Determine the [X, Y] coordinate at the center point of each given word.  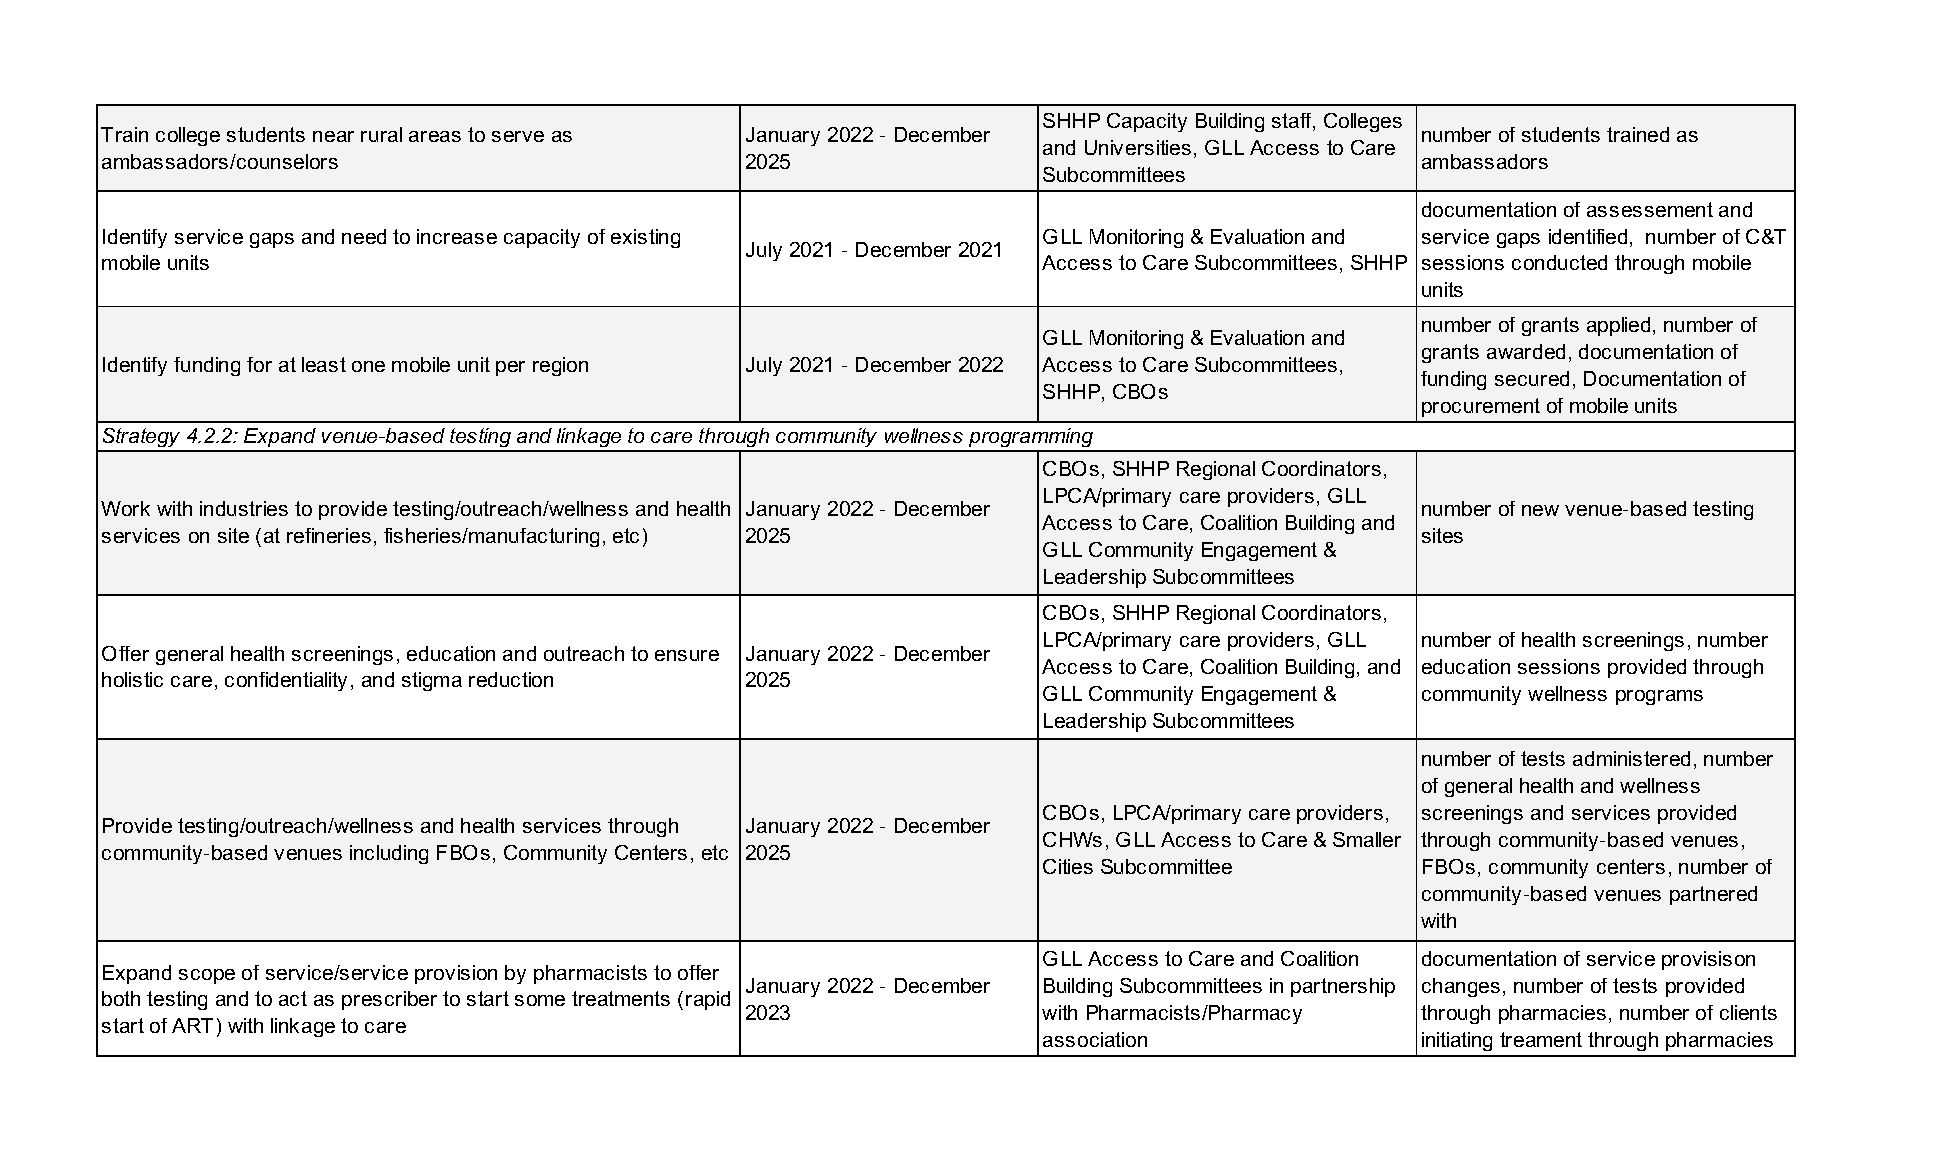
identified [1588, 236]
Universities [1138, 147]
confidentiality [286, 681]
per [510, 368]
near [333, 136]
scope [207, 976]
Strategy [142, 439]
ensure [687, 655]
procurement [1481, 407]
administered [1631, 758]
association [1095, 1039]
